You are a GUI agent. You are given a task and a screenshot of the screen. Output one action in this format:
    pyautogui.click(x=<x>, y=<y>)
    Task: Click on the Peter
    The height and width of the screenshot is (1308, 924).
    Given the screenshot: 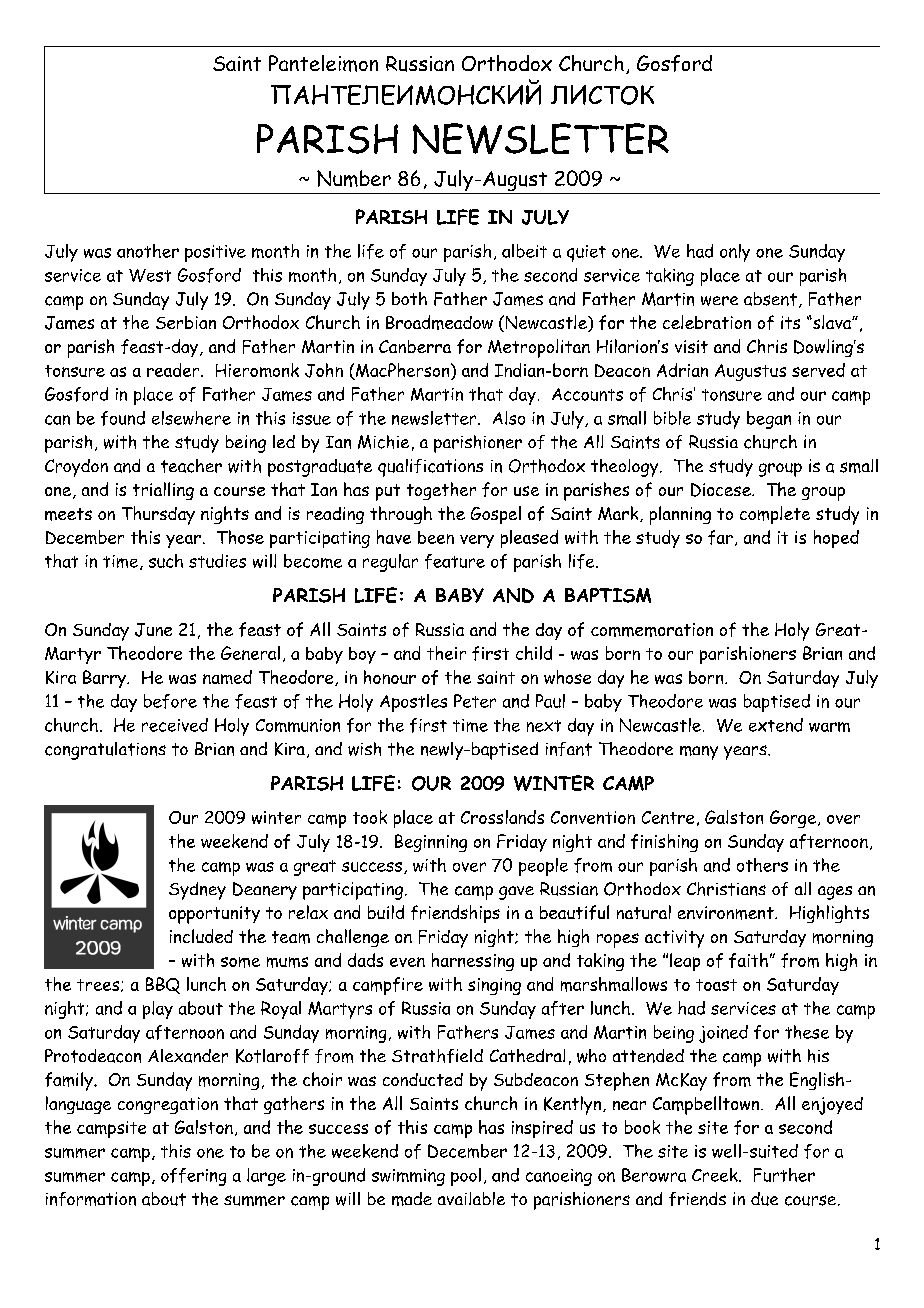 What is the action you would take?
    pyautogui.click(x=475, y=701)
